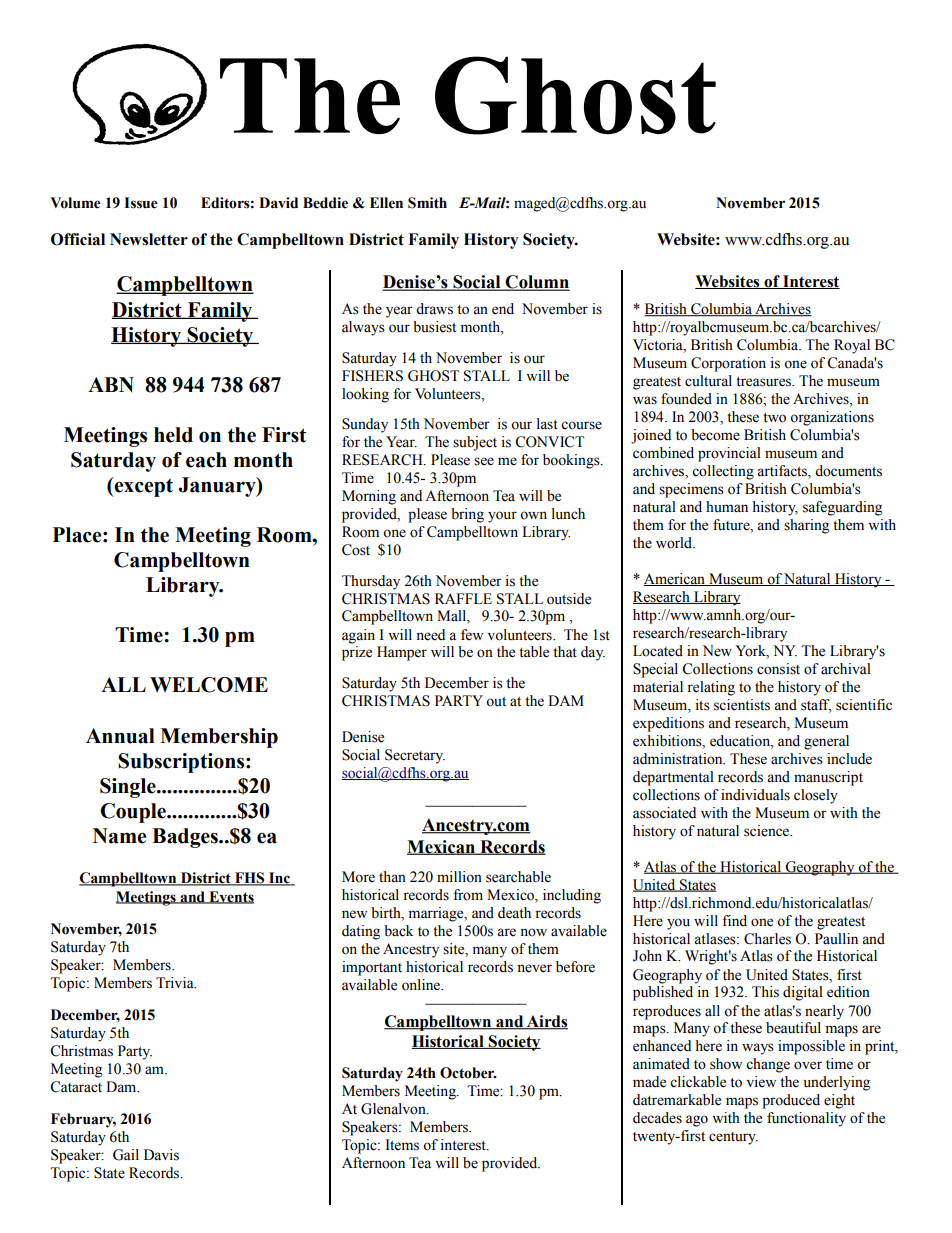  I want to click on subject, so click(475, 443).
